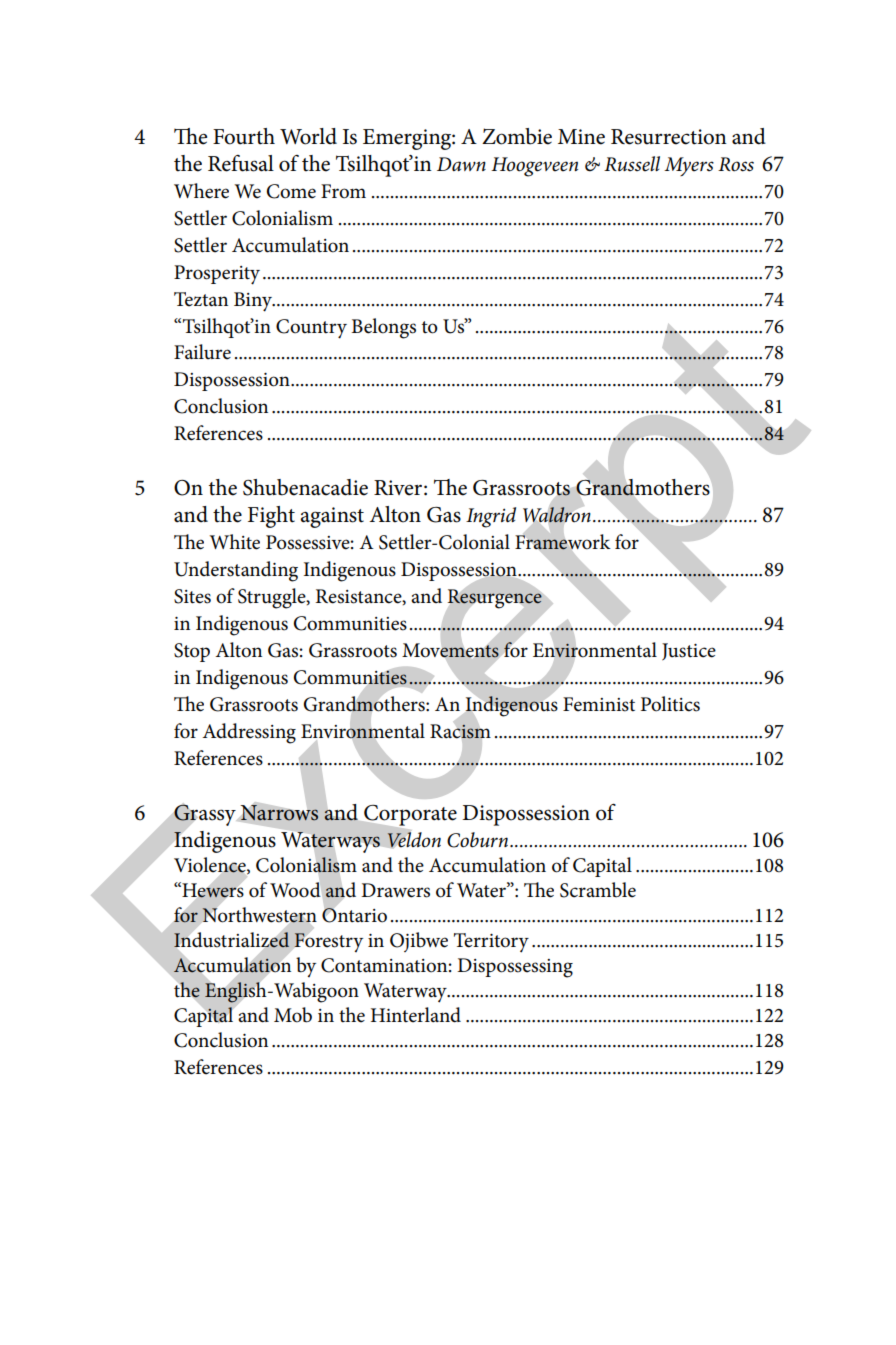  What do you see at coordinates (461, 164) in the document?
I see `Dawn` at bounding box center [461, 164].
